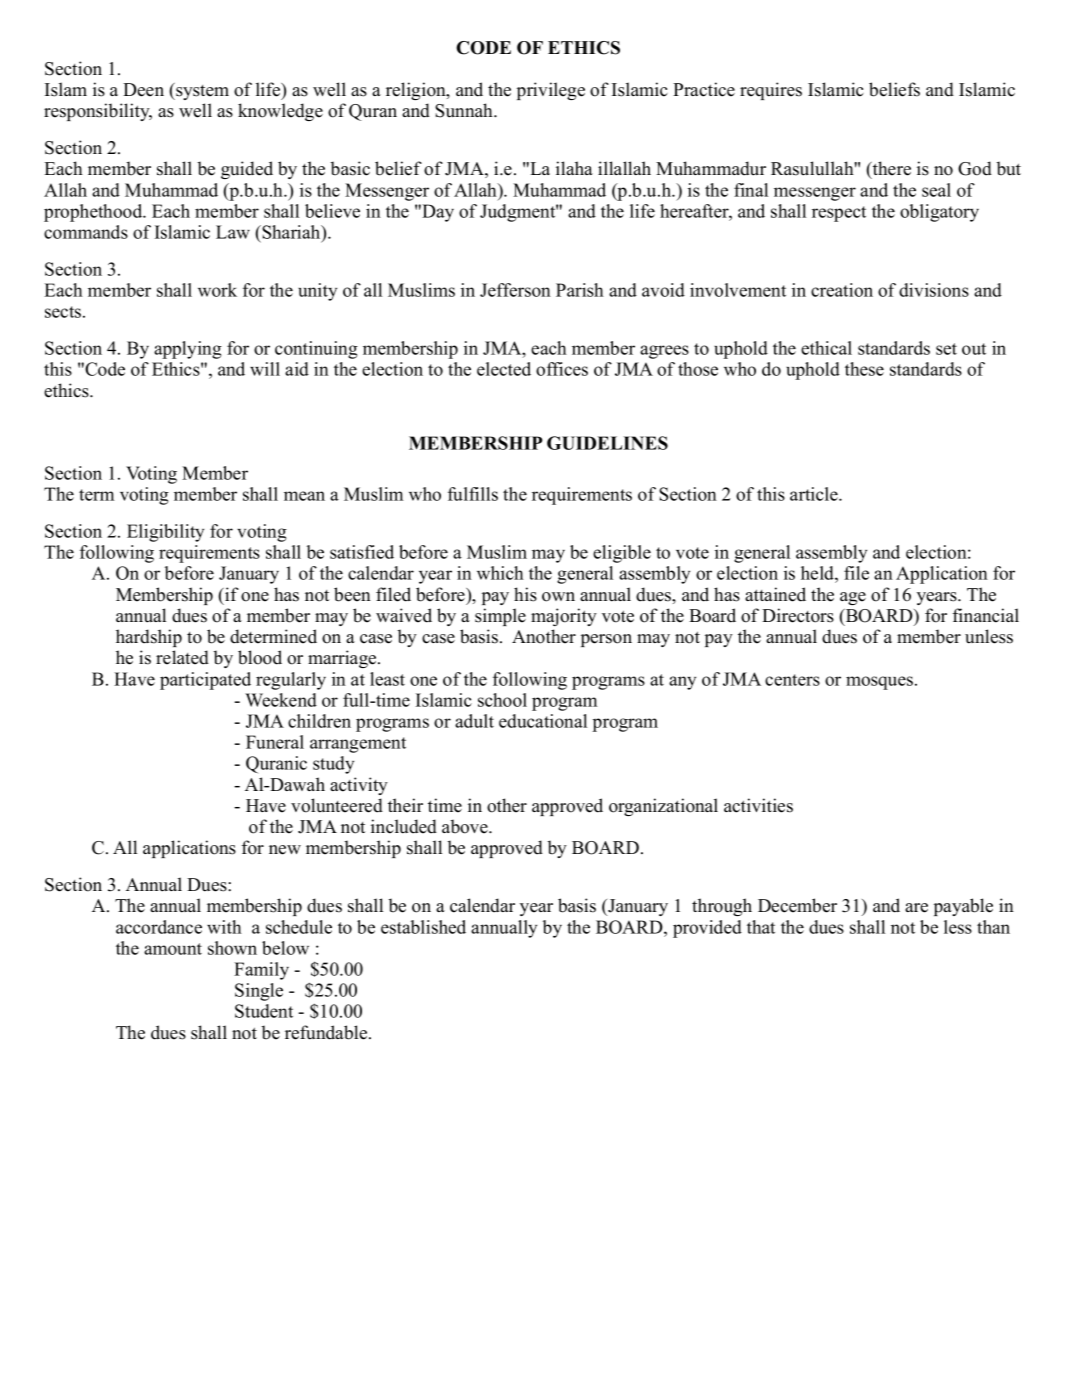  I want to click on established, so click(423, 927).
